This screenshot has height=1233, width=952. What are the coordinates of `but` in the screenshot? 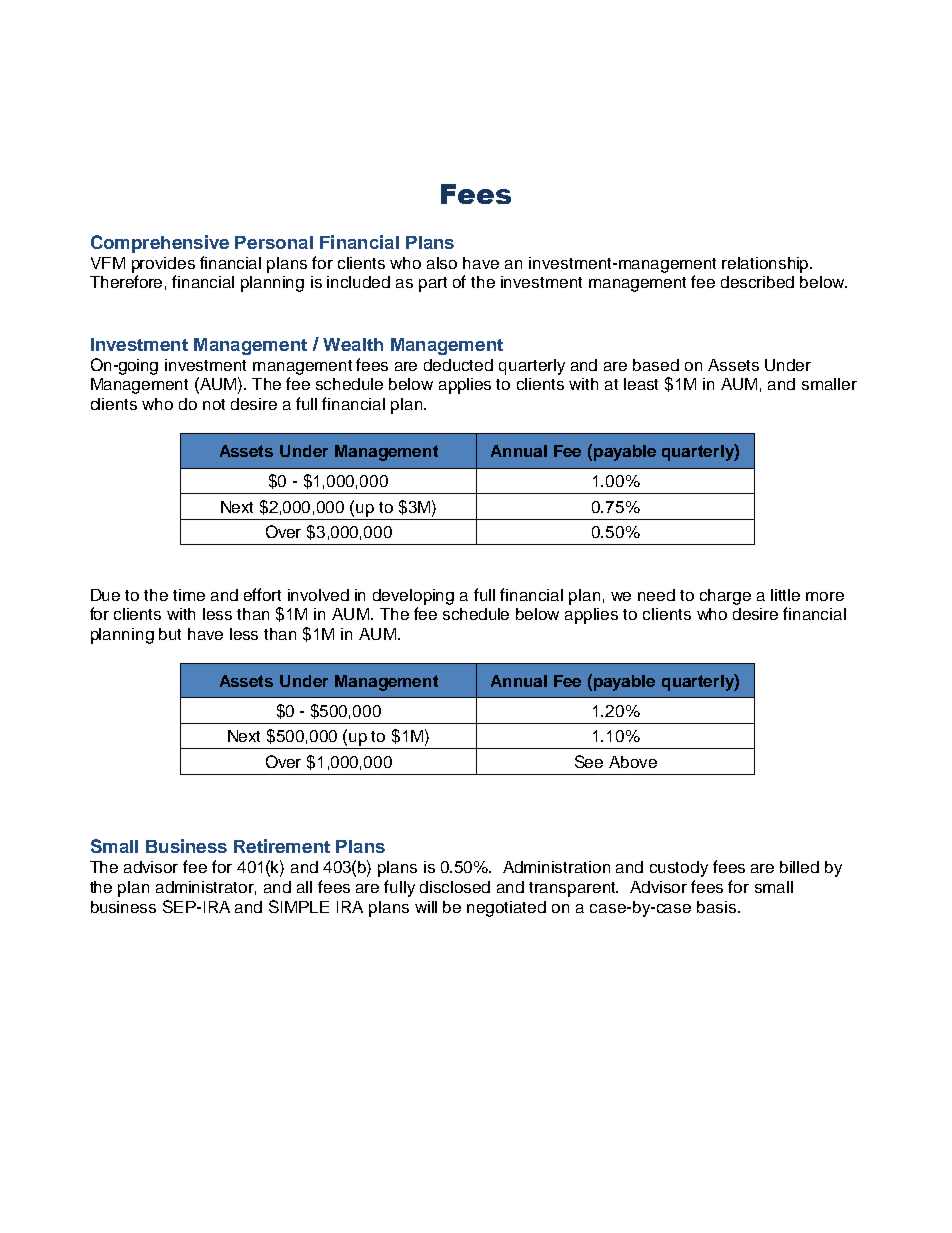 It's located at (170, 634).
